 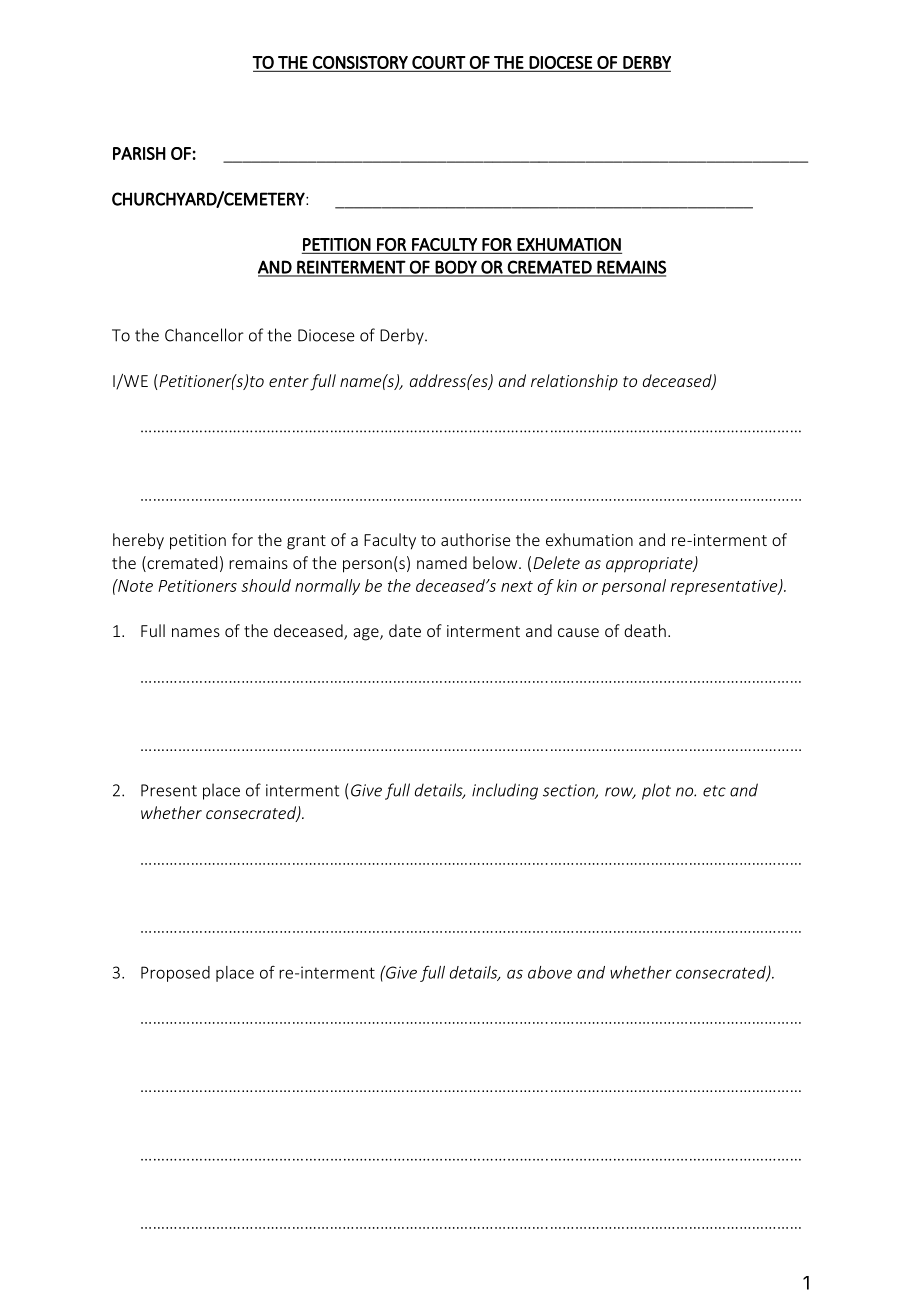 I want to click on enter, so click(x=289, y=381).
